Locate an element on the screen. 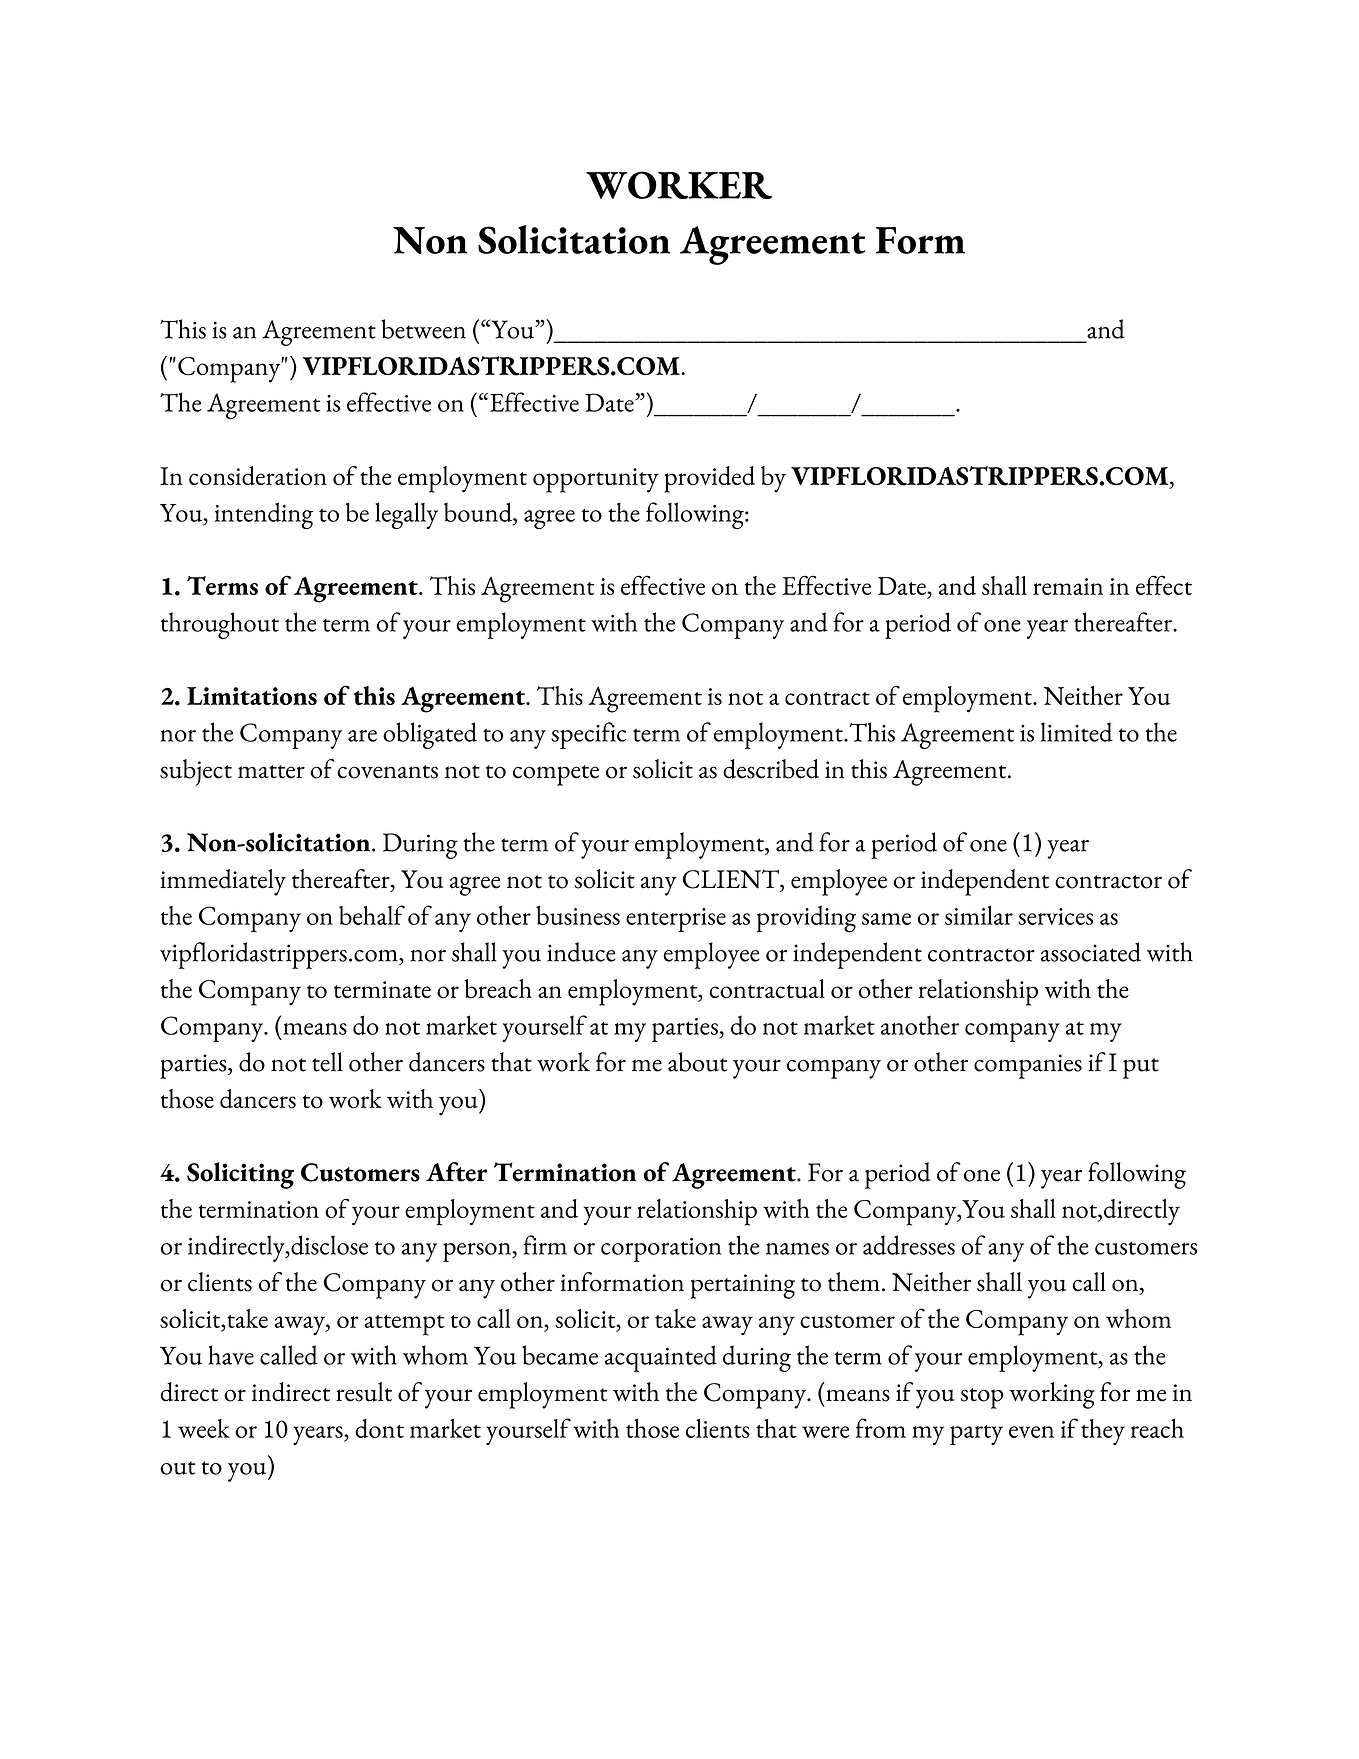 This screenshot has height=1759, width=1359. provided is located at coordinates (709, 479).
